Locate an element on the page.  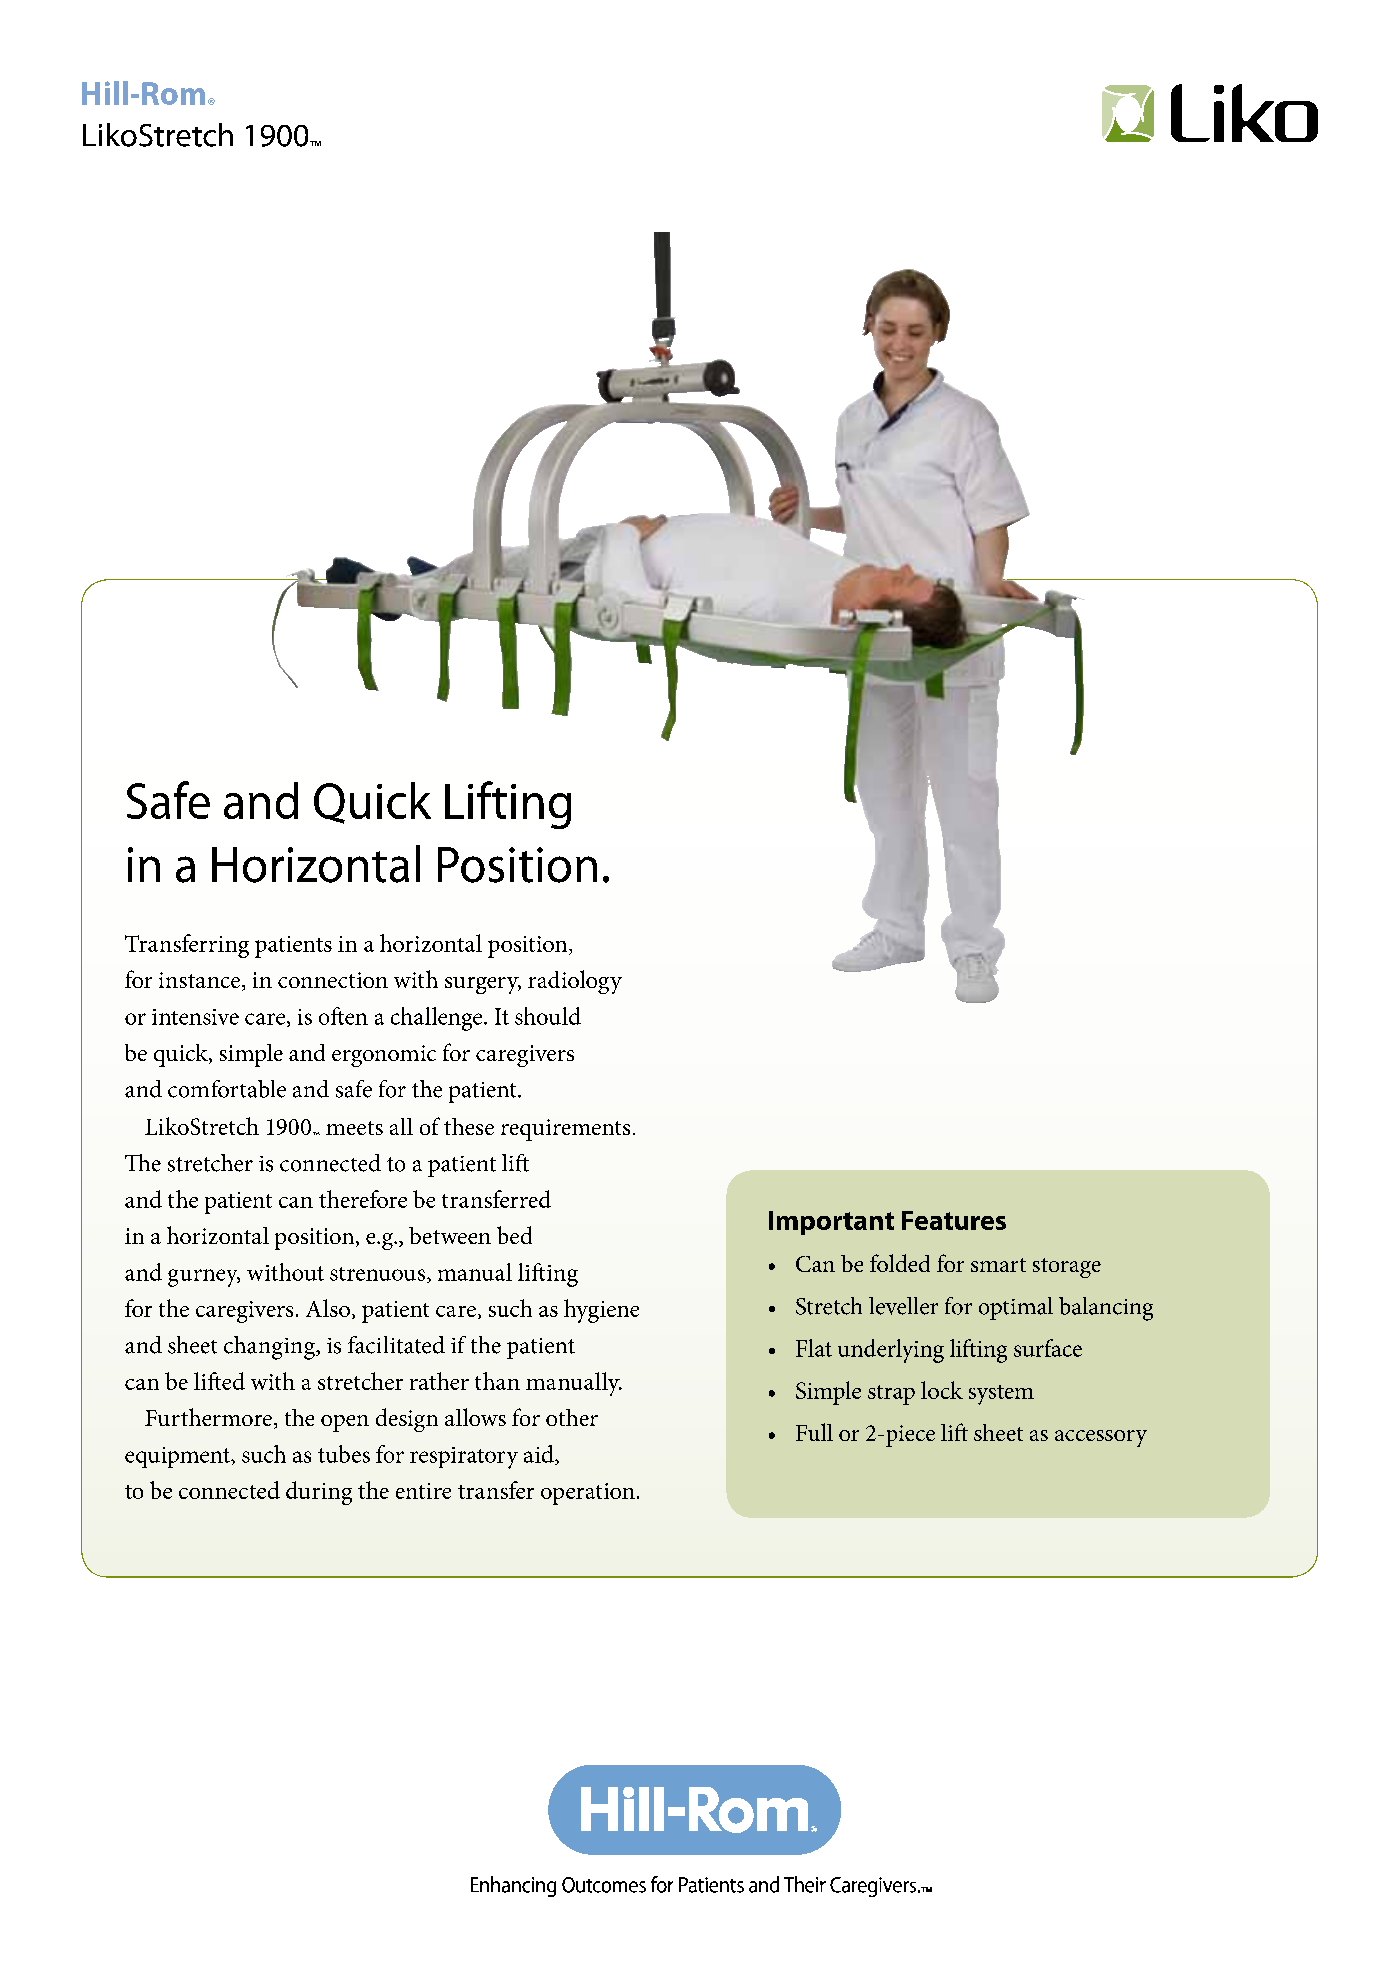
connection is located at coordinates (333, 980).
